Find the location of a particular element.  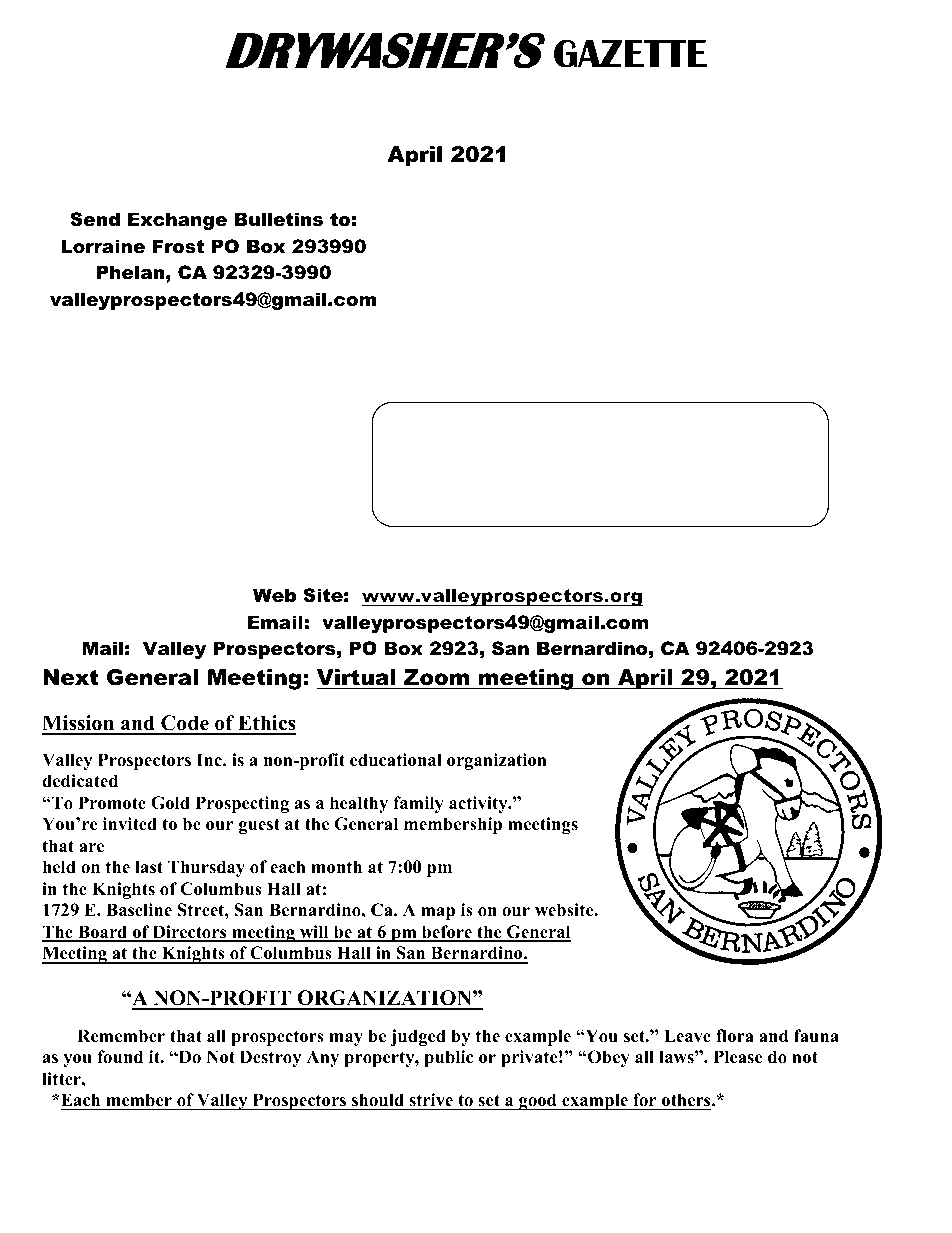

flora is located at coordinates (735, 1036).
